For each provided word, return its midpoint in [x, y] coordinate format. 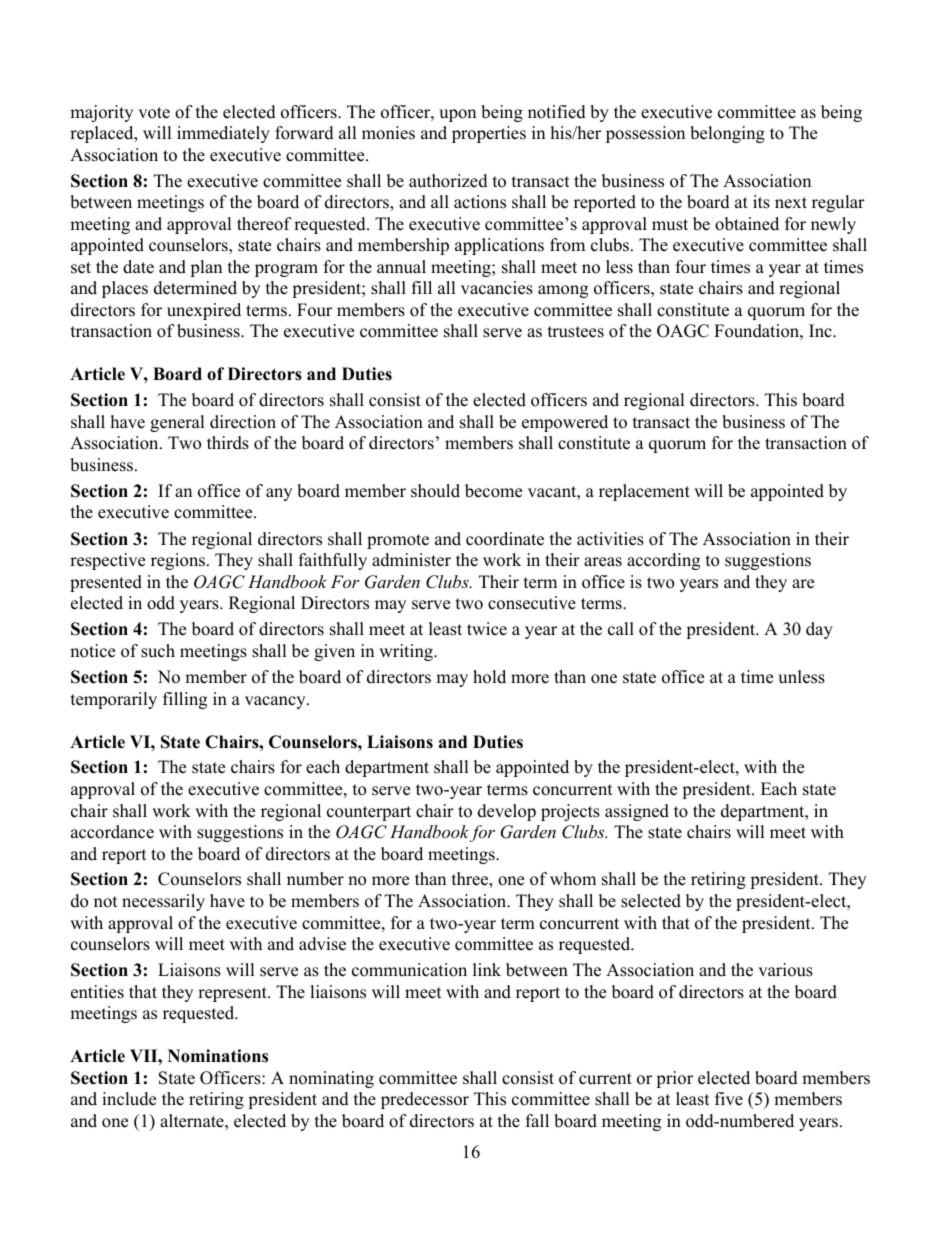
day [819, 630]
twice [487, 629]
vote [154, 113]
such [158, 651]
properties [489, 134]
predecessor [425, 1100]
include [129, 1099]
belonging [727, 134]
